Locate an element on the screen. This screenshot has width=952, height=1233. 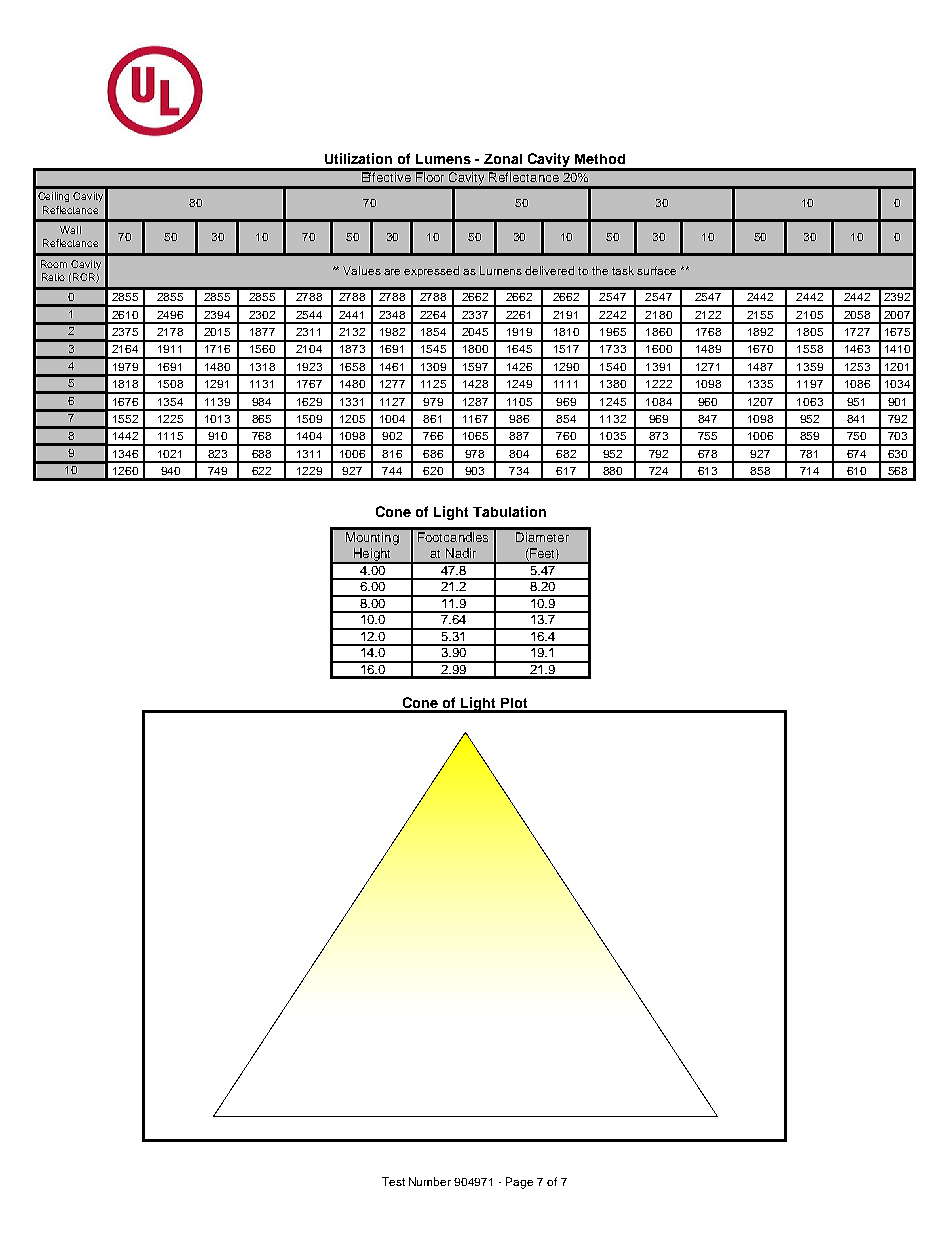
the is located at coordinates (600, 270).
